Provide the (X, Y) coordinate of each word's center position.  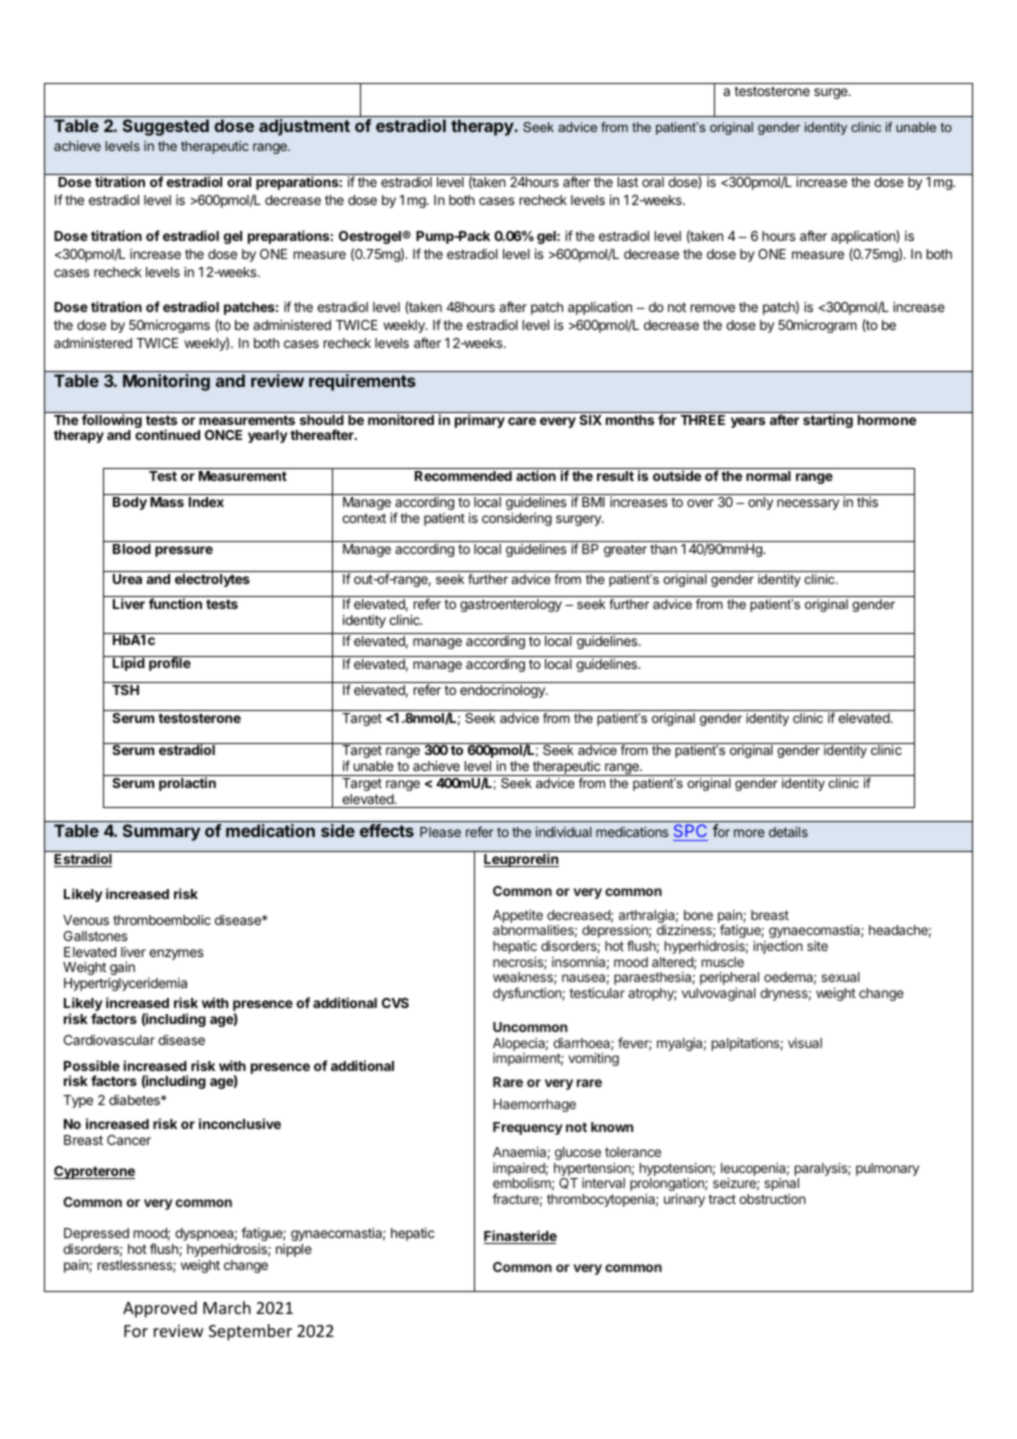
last (628, 182)
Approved (160, 1309)
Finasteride (520, 1237)
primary (480, 421)
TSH (125, 690)
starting (828, 421)
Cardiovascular (109, 1040)
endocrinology (503, 691)
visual (805, 1043)
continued (167, 434)
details (788, 831)
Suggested (166, 127)
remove (713, 308)
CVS (395, 1003)
